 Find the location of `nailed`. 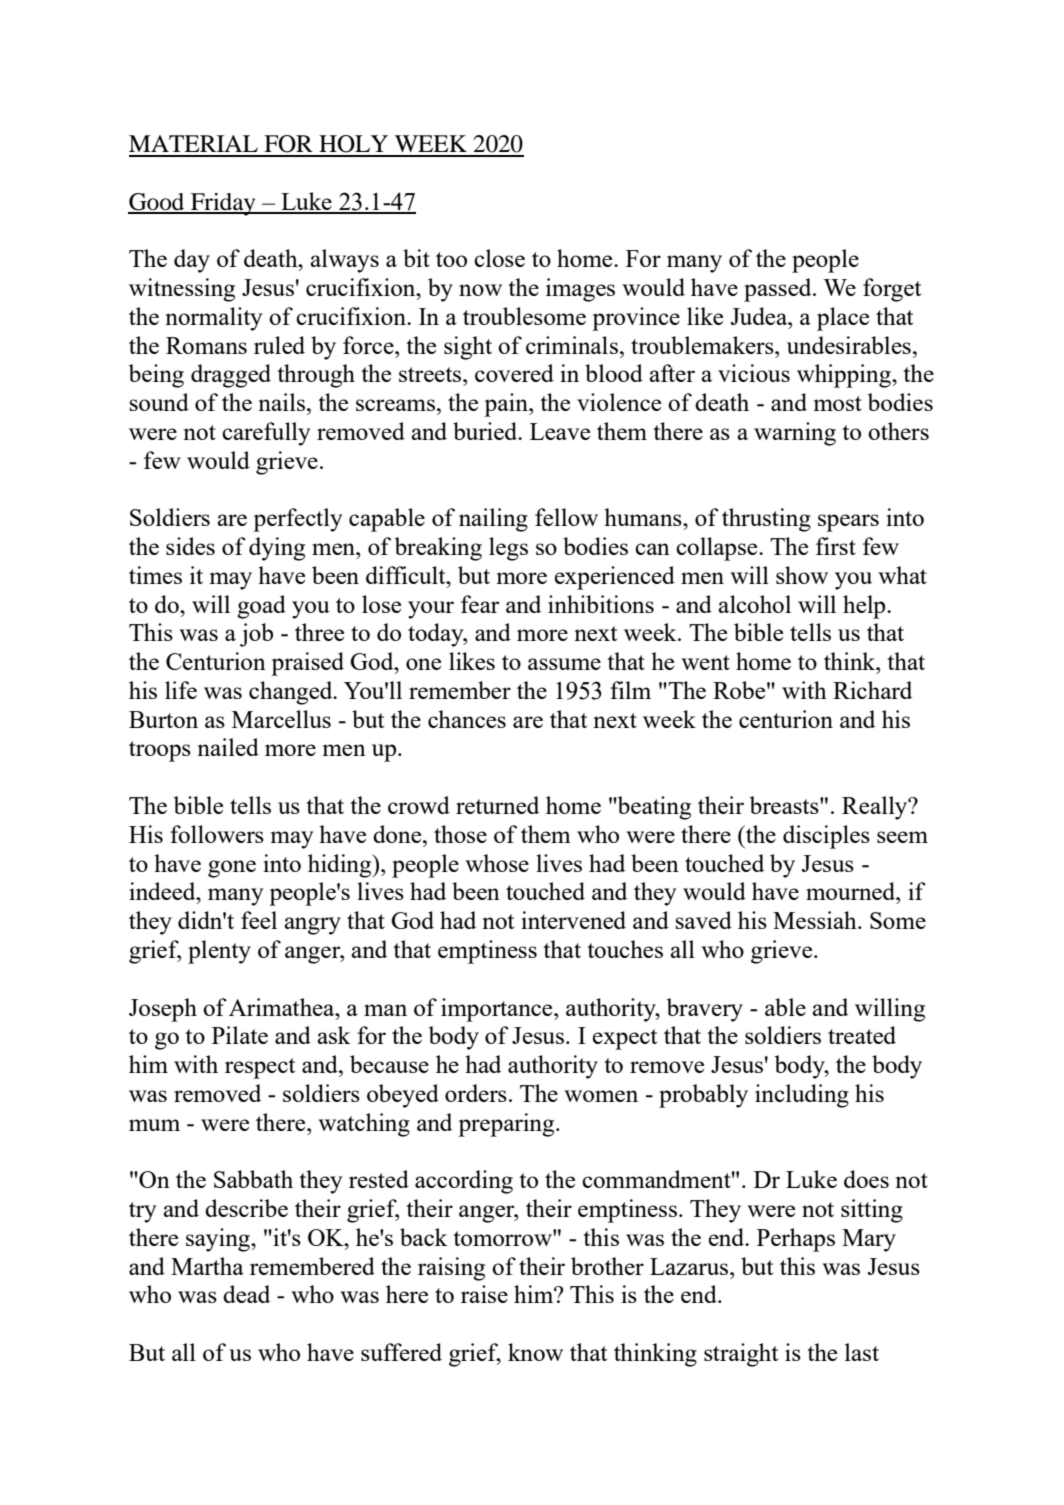

nailed is located at coordinates (228, 747).
